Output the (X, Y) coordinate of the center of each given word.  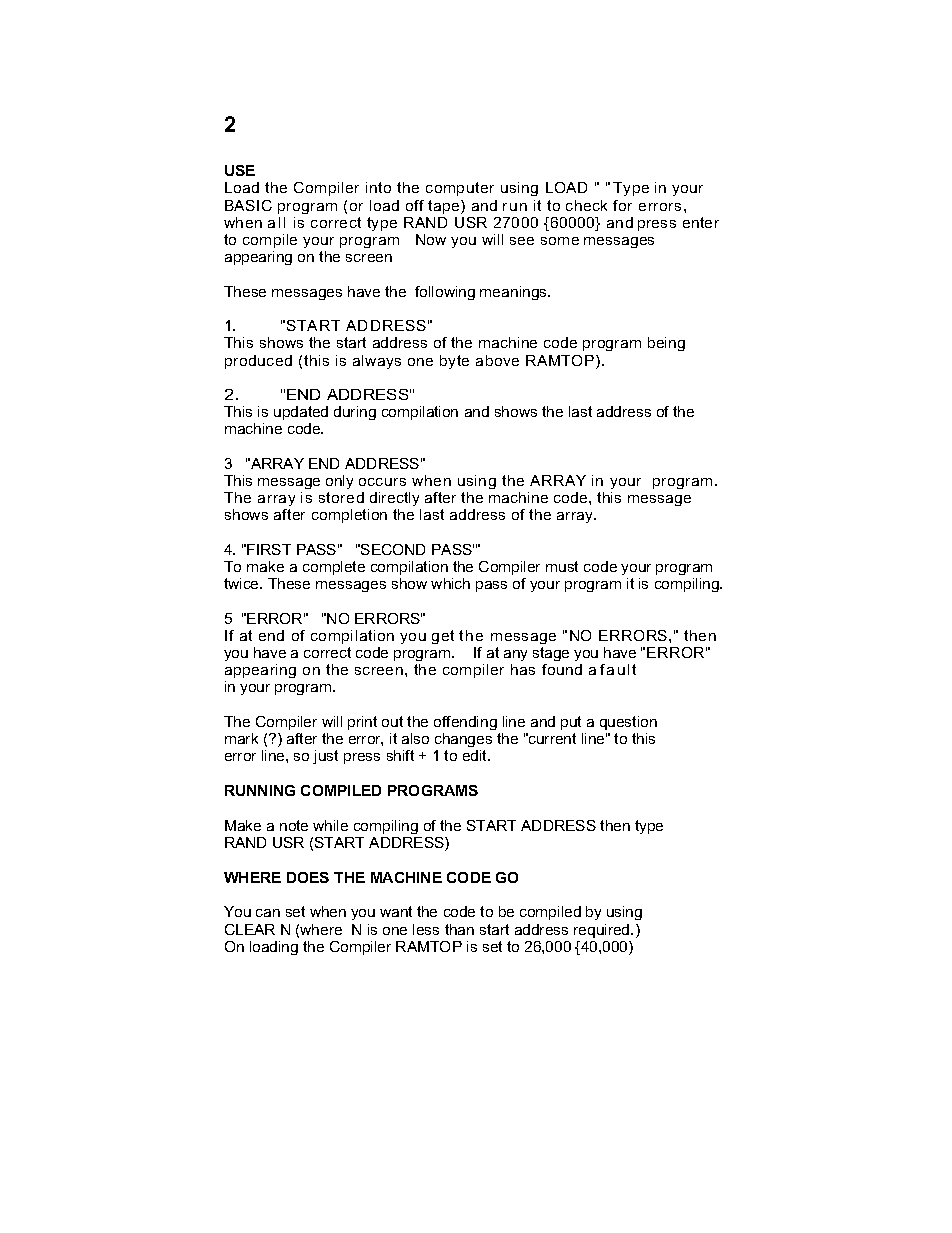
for (622, 205)
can (268, 913)
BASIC (248, 205)
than (459, 929)
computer (460, 189)
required (603, 931)
